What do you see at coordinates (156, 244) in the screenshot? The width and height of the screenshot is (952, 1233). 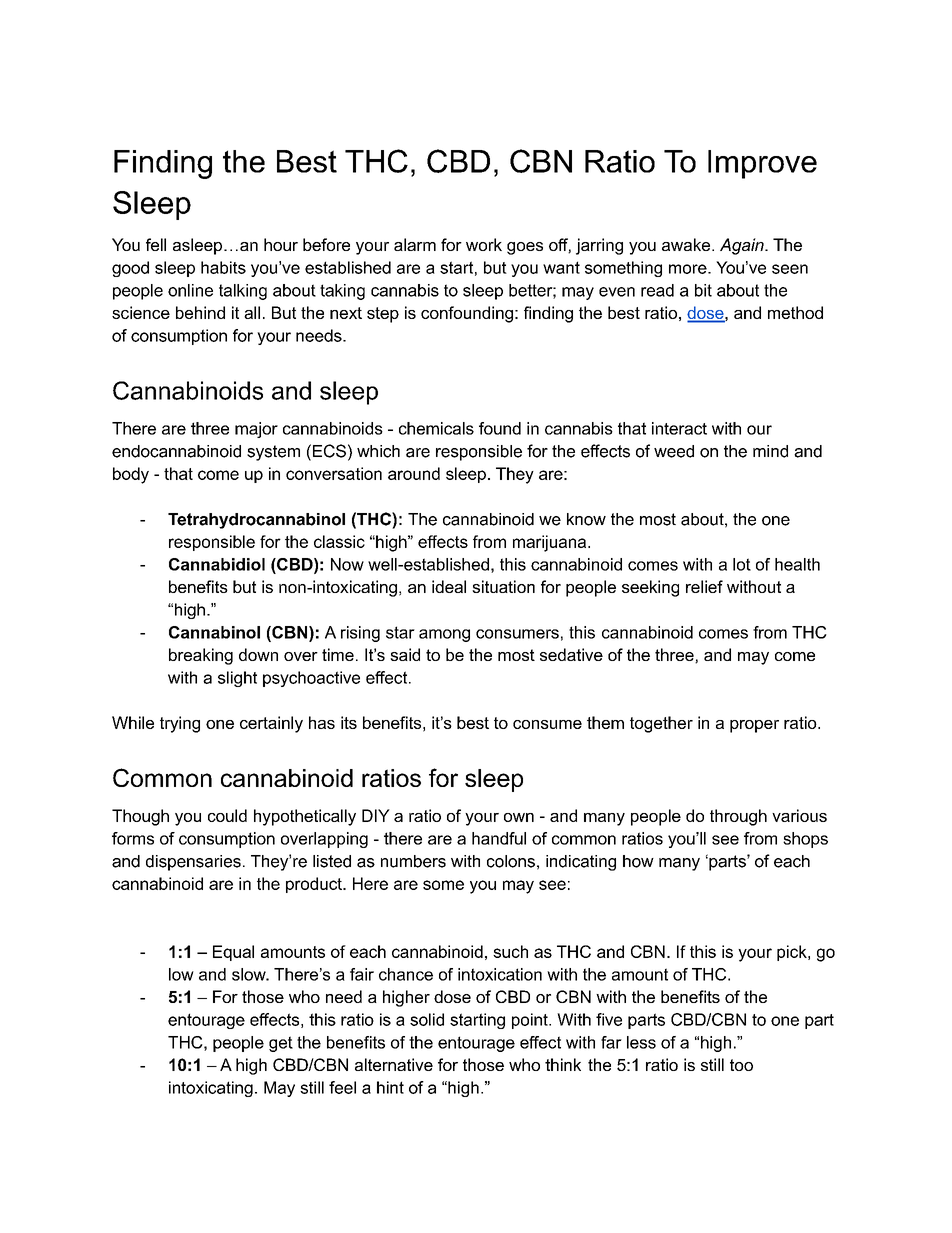 I see `fell` at bounding box center [156, 244].
